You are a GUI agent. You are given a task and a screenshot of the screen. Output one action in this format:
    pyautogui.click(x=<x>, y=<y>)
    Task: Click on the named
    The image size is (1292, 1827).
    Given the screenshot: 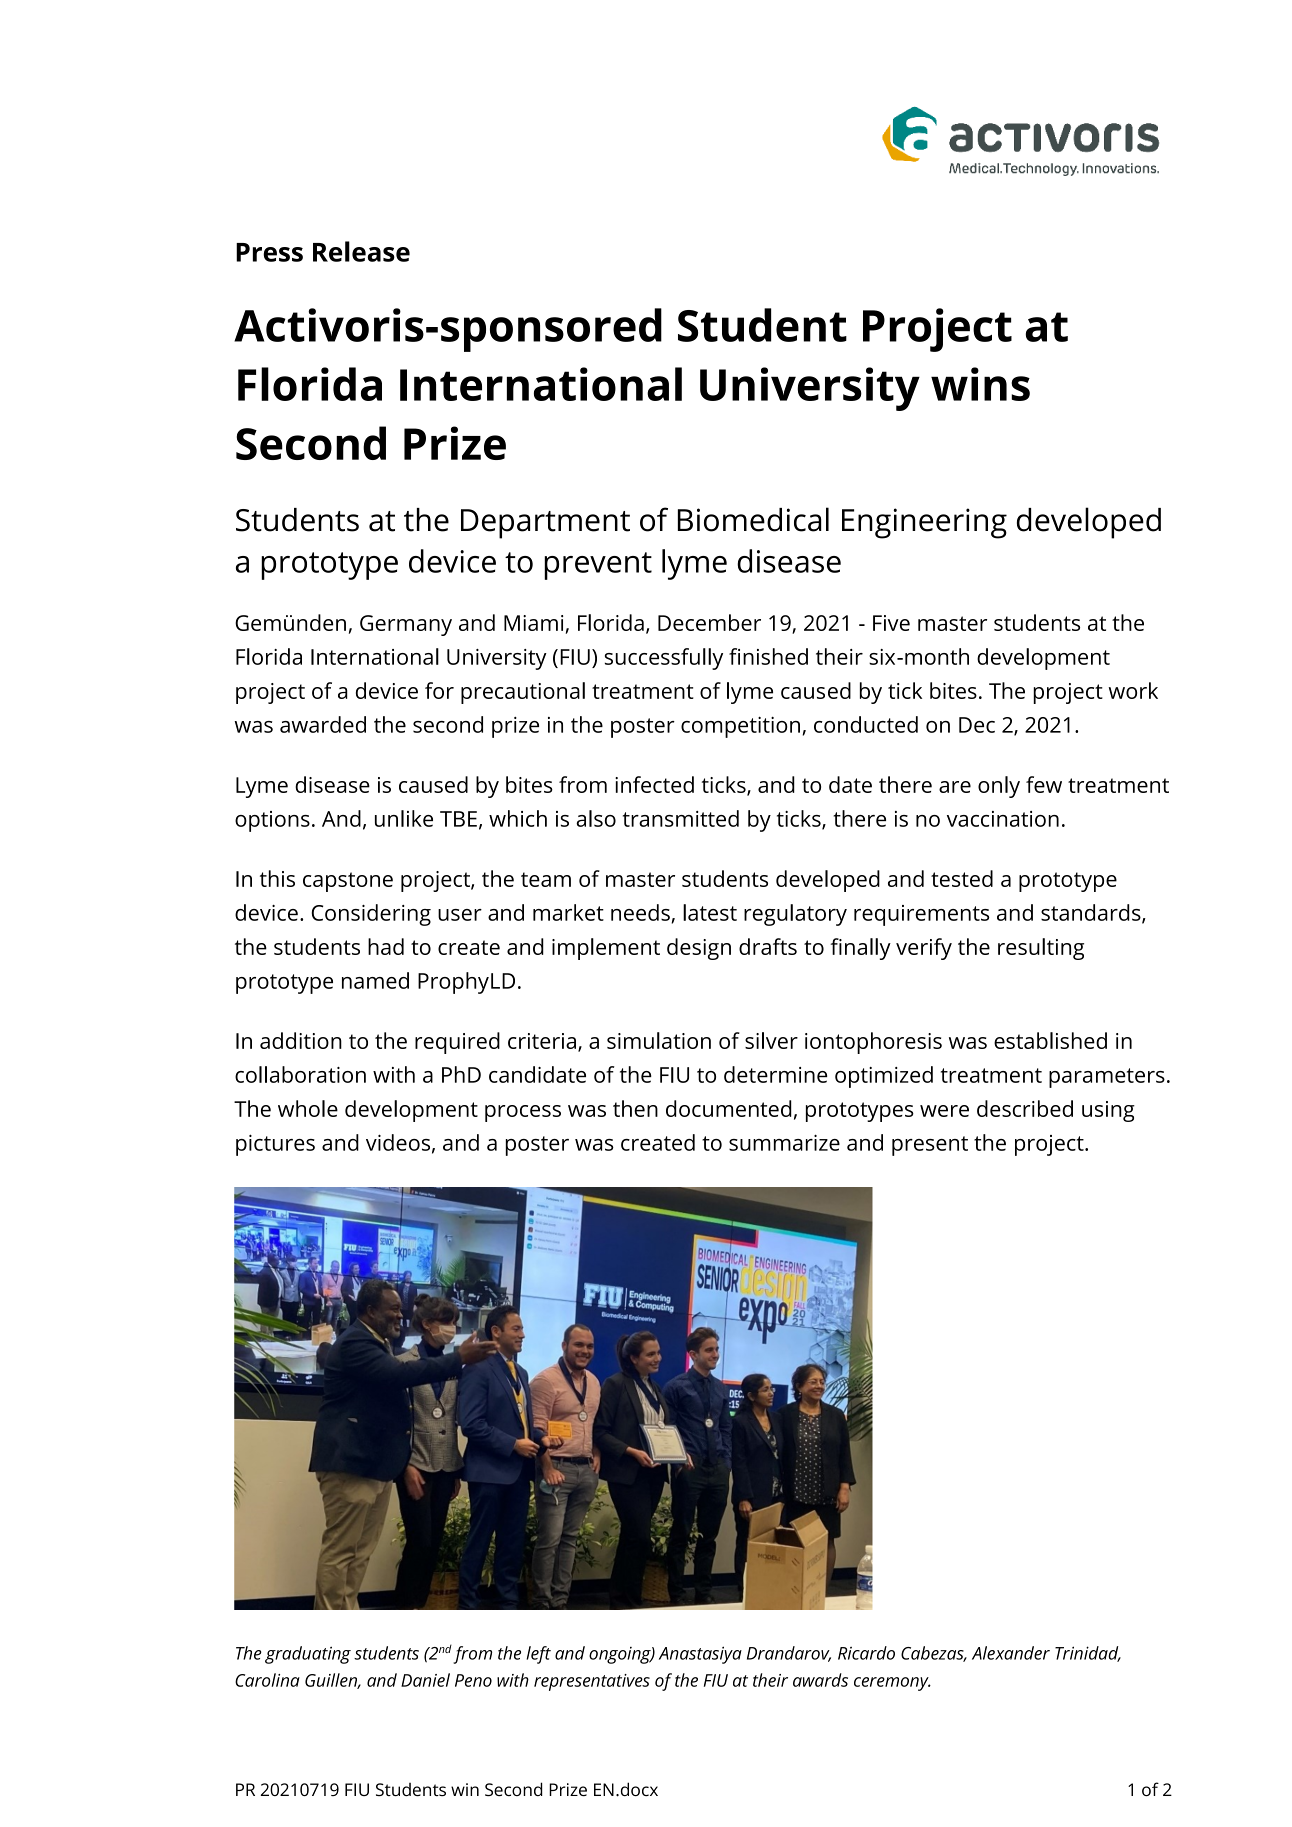 What is the action you would take?
    pyautogui.click(x=375, y=980)
